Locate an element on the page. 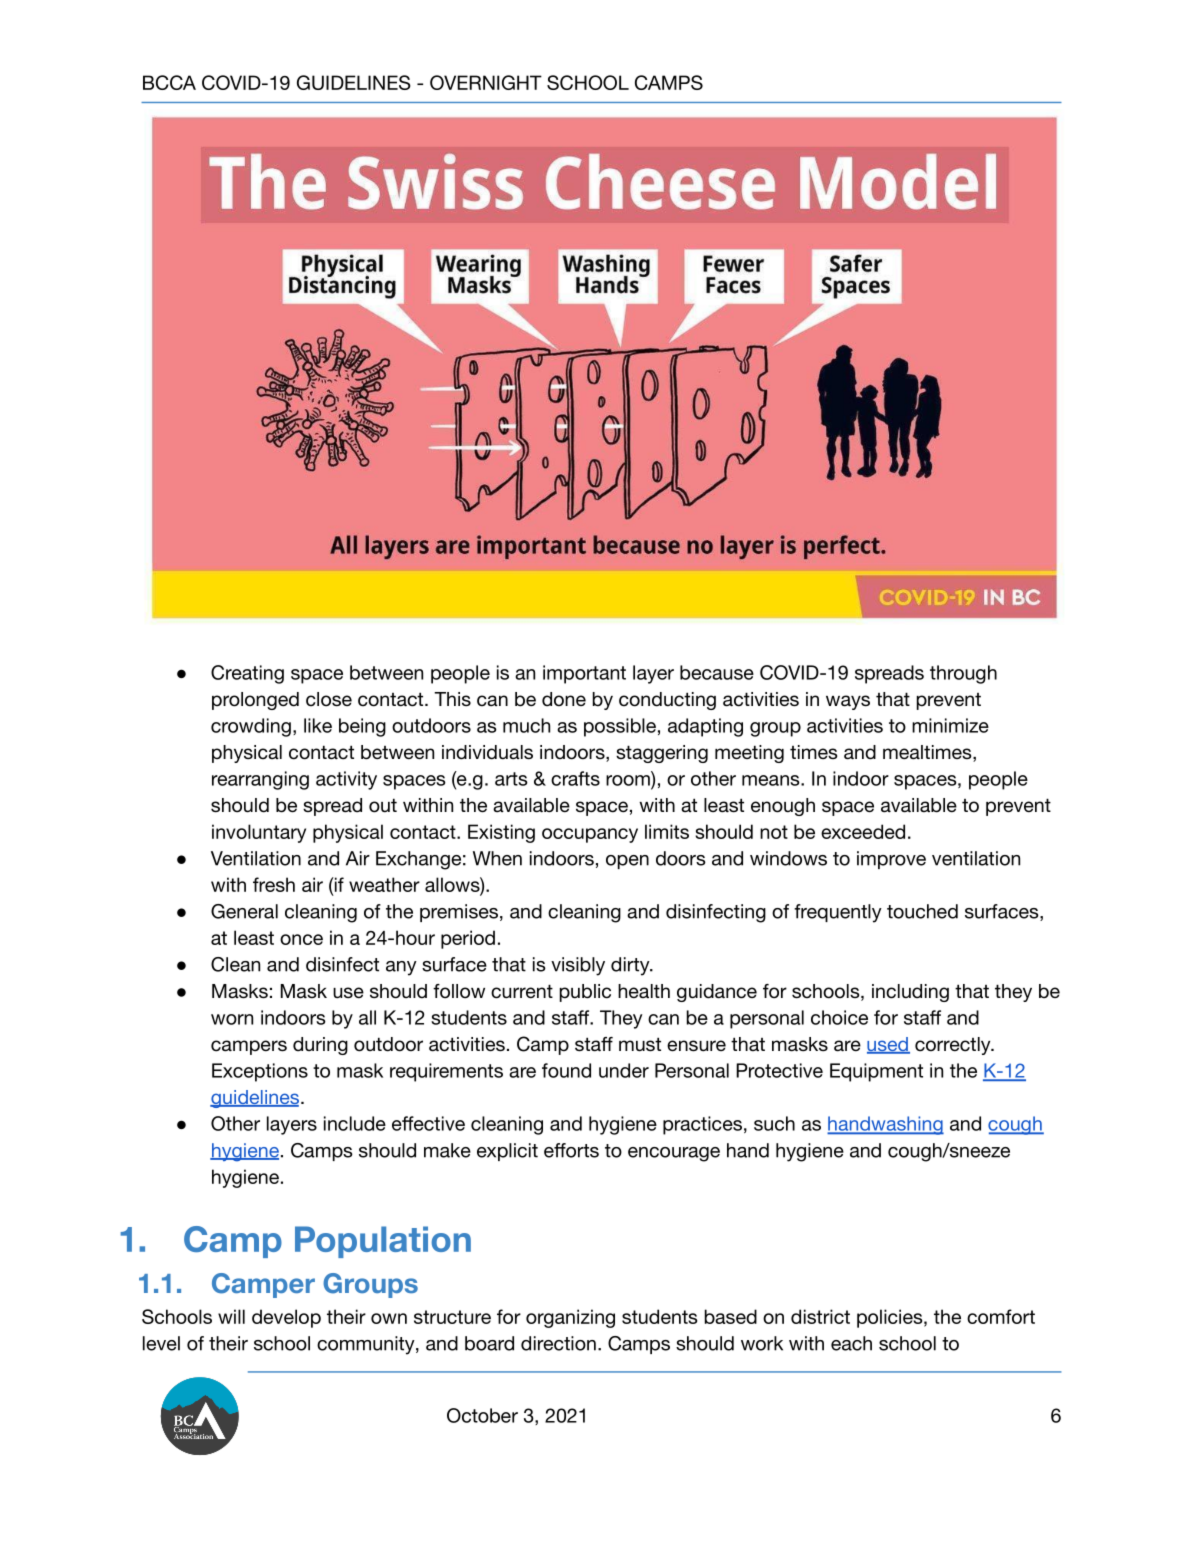 This page has height=1557, width=1203. through is located at coordinates (963, 674).
